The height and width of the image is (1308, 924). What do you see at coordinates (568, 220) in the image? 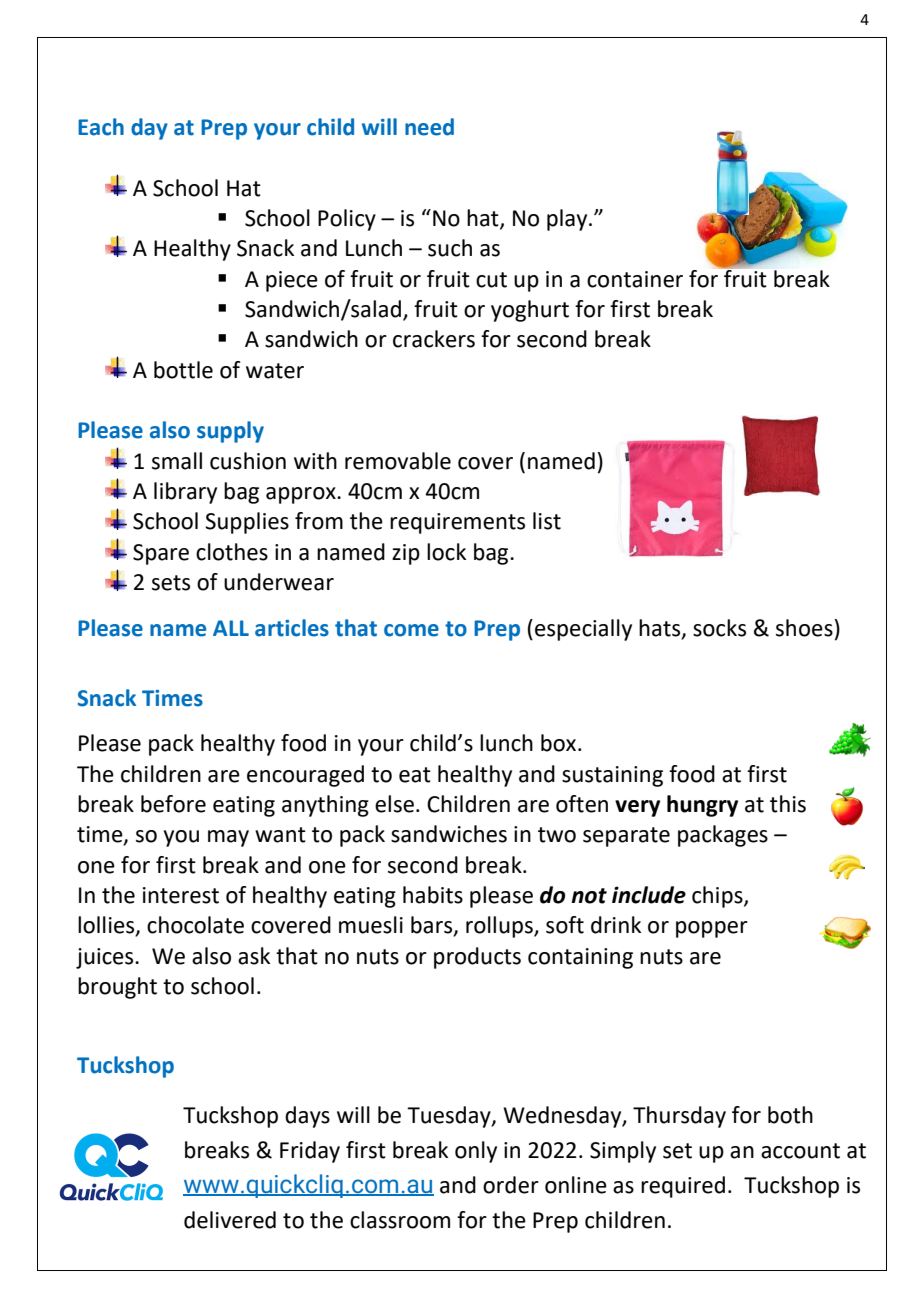
I see `play` at bounding box center [568, 220].
